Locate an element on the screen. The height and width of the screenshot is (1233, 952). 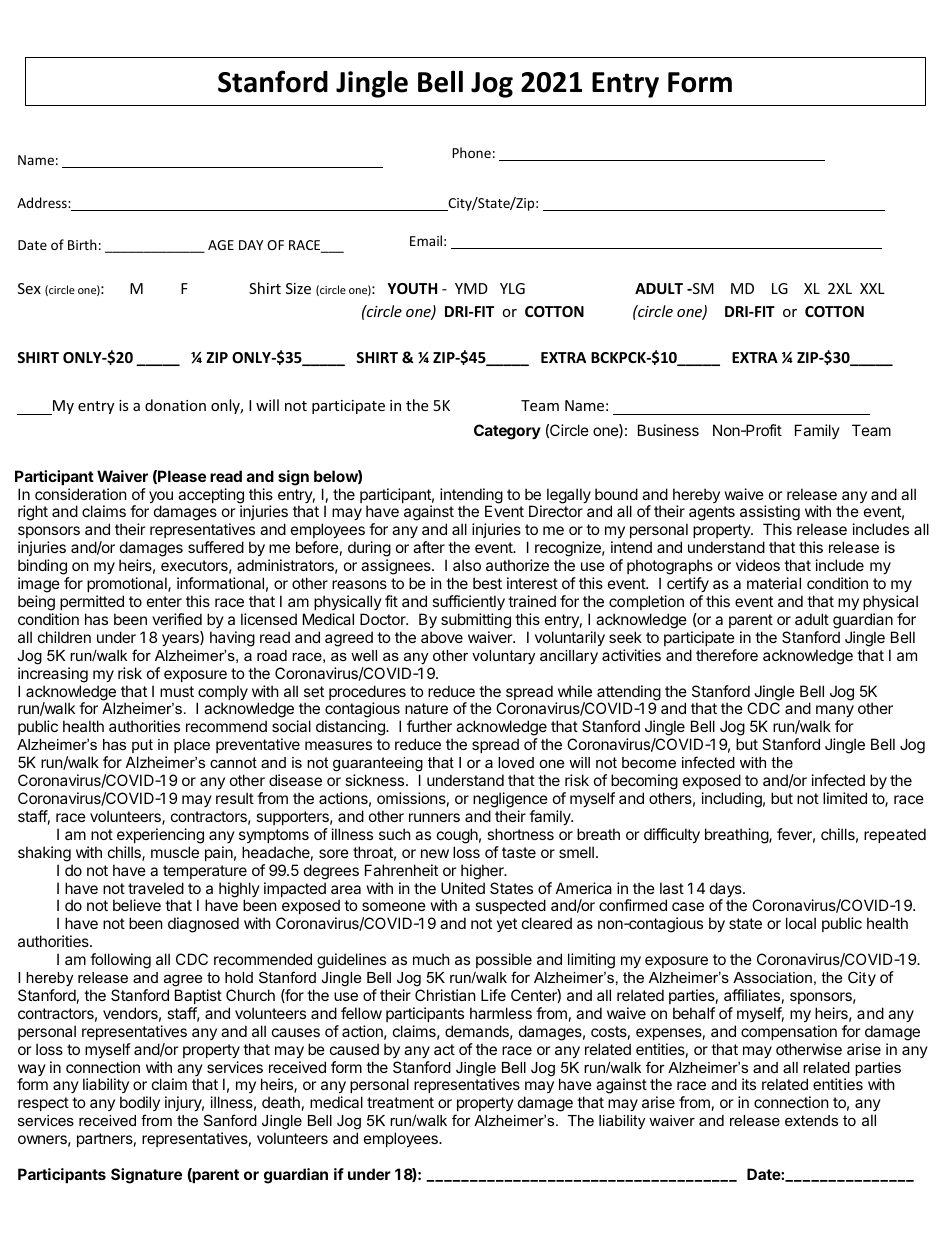
therefore is located at coordinates (727, 655).
